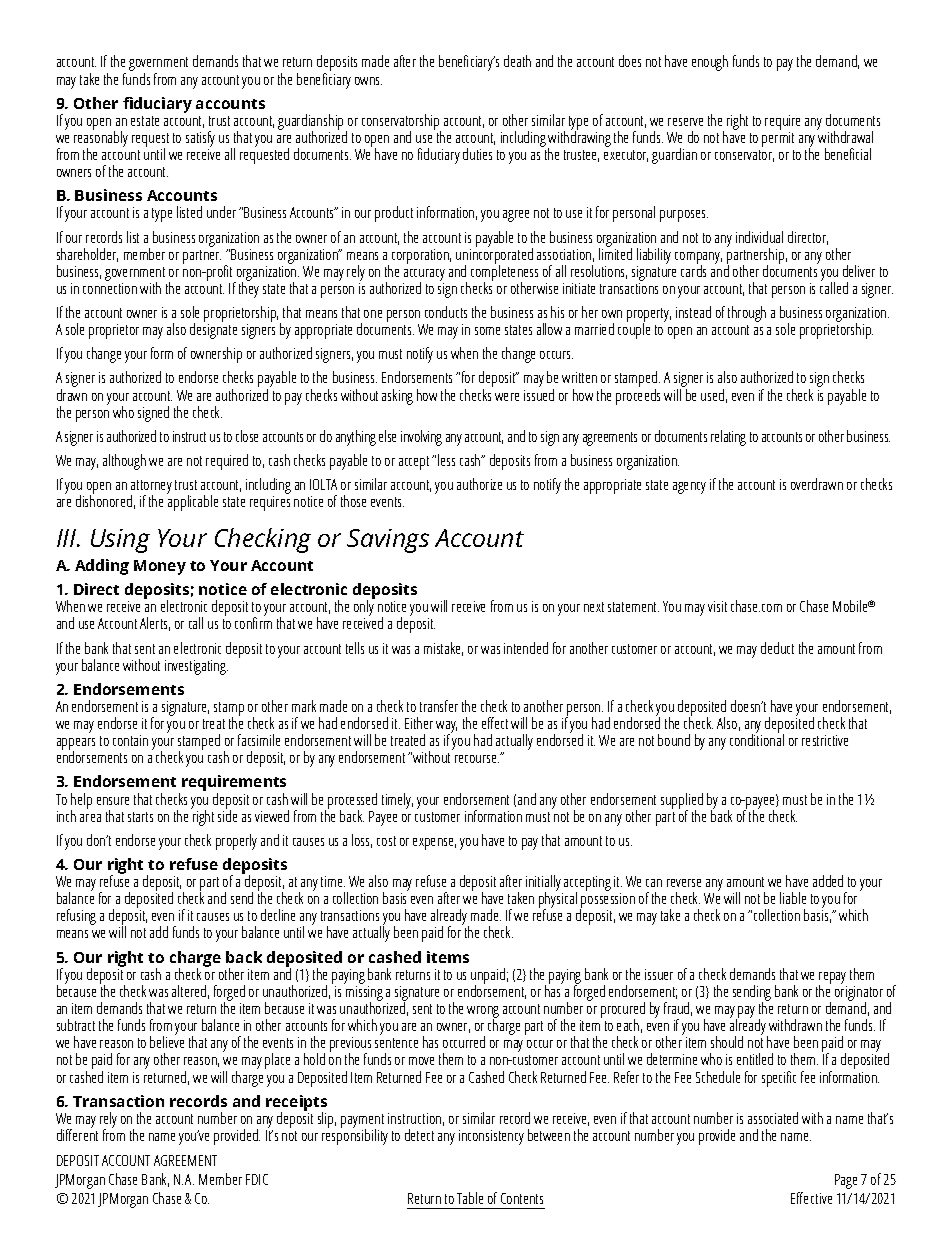 Image resolution: width=952 pixels, height=1233 pixels. Describe the element at coordinates (682, 802) in the page. I see `supplied` at that location.
